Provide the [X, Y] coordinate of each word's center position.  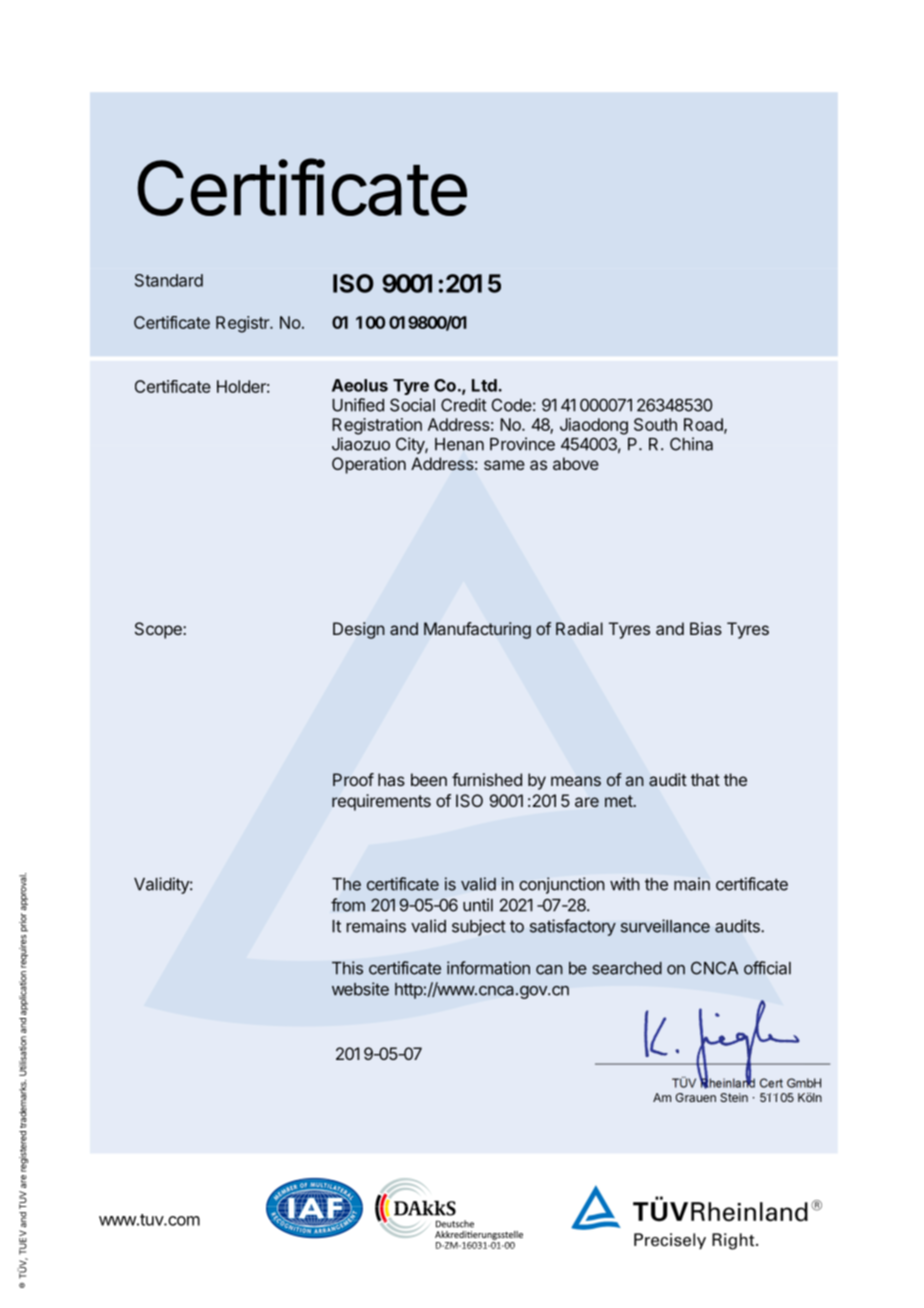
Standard [169, 280]
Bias [706, 628]
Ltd [485, 385]
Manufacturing [477, 630]
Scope [159, 630]
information [488, 968]
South [655, 424]
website [360, 989]
